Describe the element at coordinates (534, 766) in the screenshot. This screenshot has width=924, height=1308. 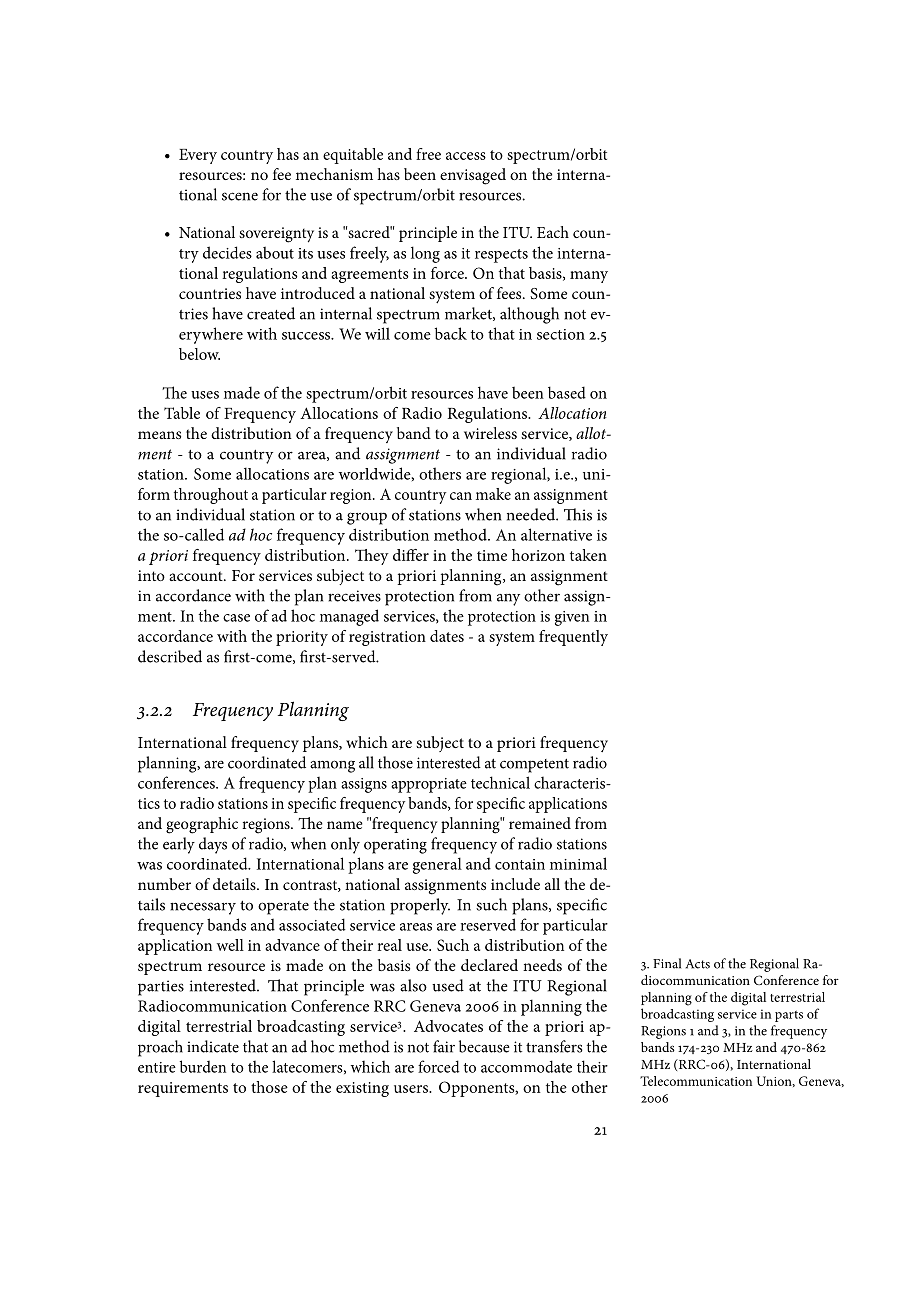
I see `competent` at that location.
